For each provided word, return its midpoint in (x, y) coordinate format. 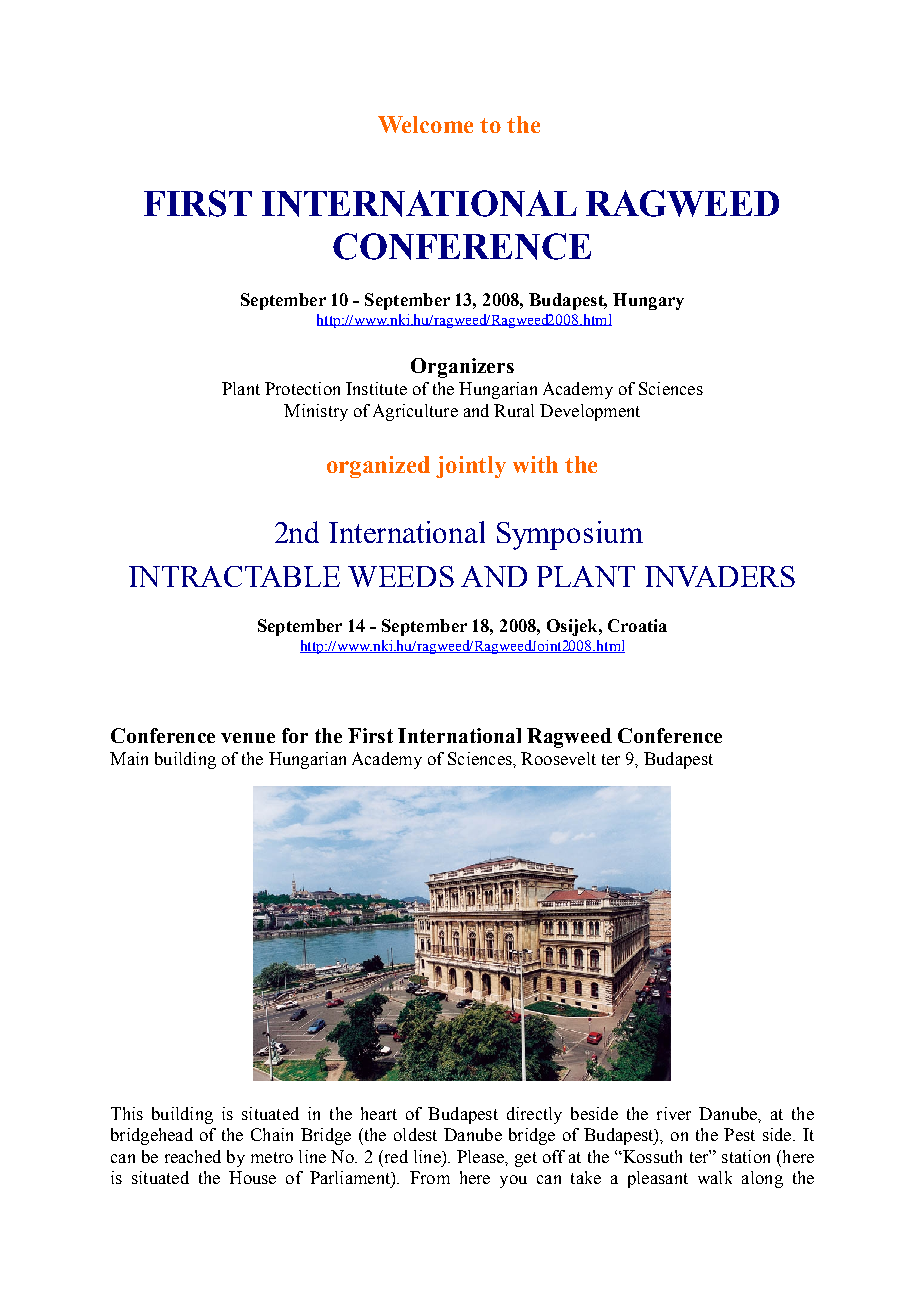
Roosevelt (558, 758)
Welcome (425, 124)
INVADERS (720, 576)
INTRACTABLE (234, 576)
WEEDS (401, 576)
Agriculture (415, 412)
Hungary (648, 301)
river (674, 1113)
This (127, 1113)
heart (379, 1113)
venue (248, 738)
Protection (302, 388)
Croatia (637, 625)
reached (193, 1156)
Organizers (462, 368)
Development (590, 412)
